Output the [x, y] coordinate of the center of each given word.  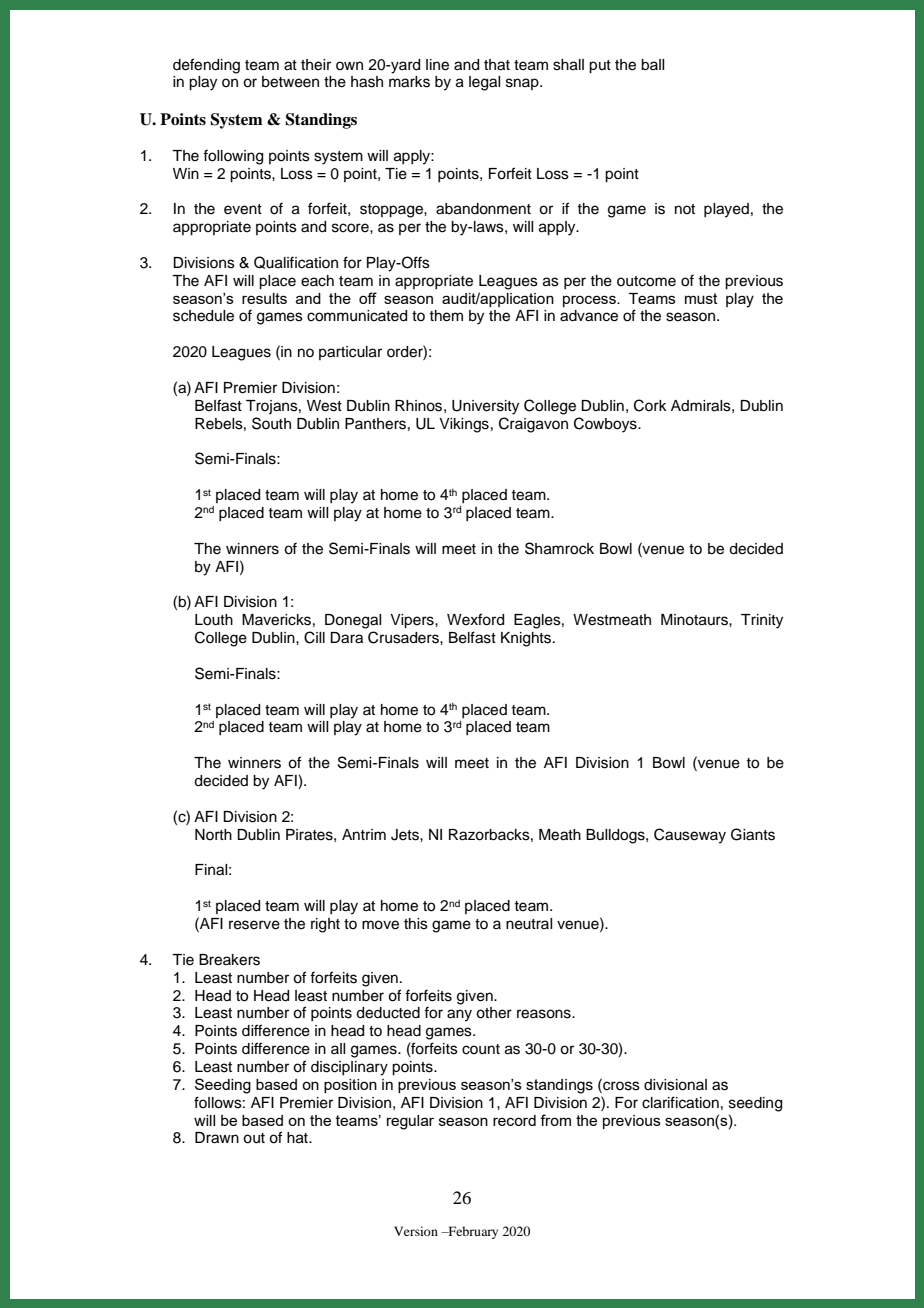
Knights [527, 639]
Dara [346, 638]
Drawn [217, 1138]
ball [652, 65]
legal [484, 83]
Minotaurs [695, 620]
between [290, 82]
